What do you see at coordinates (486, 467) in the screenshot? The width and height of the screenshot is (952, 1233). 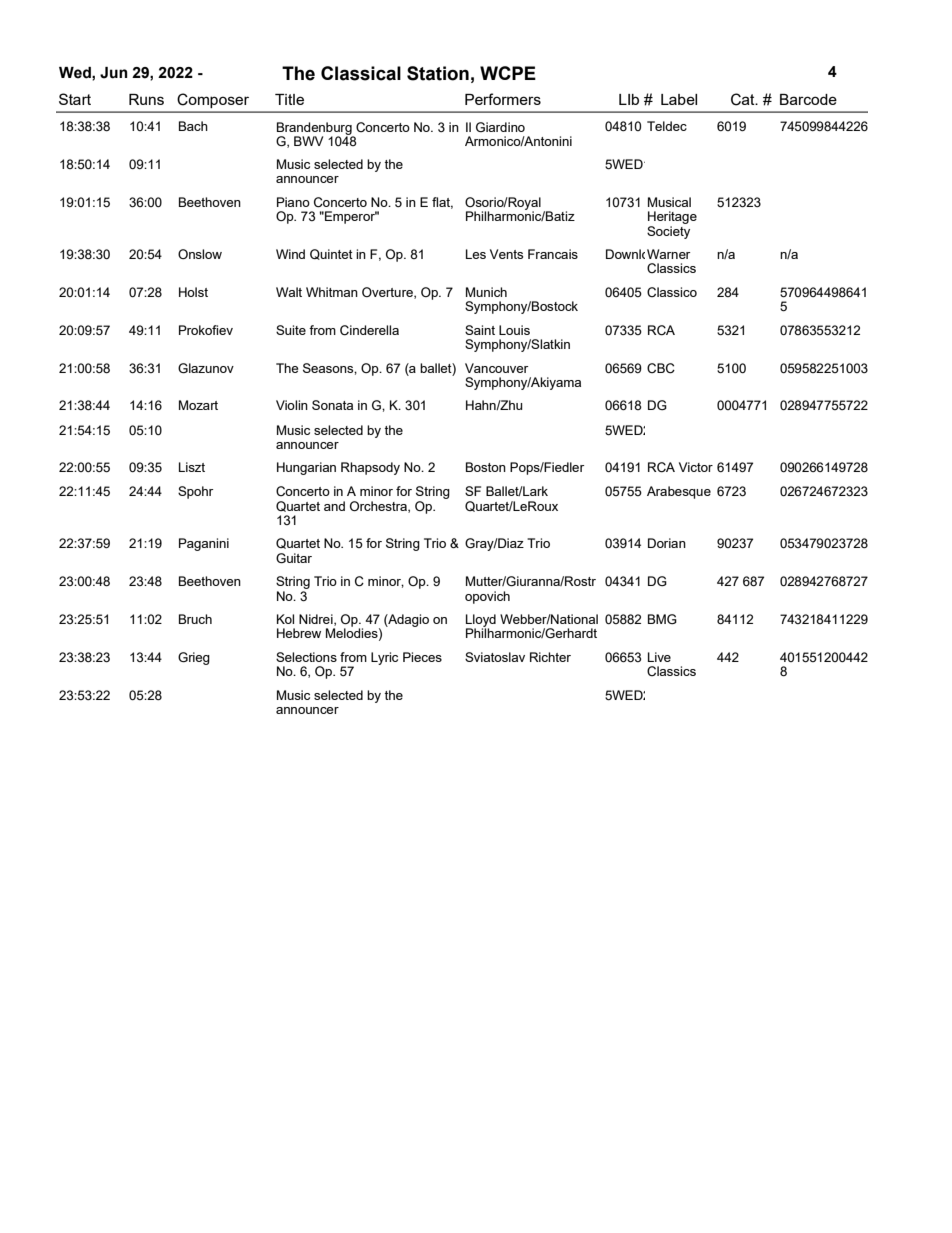 I see `Boston` at bounding box center [486, 467].
